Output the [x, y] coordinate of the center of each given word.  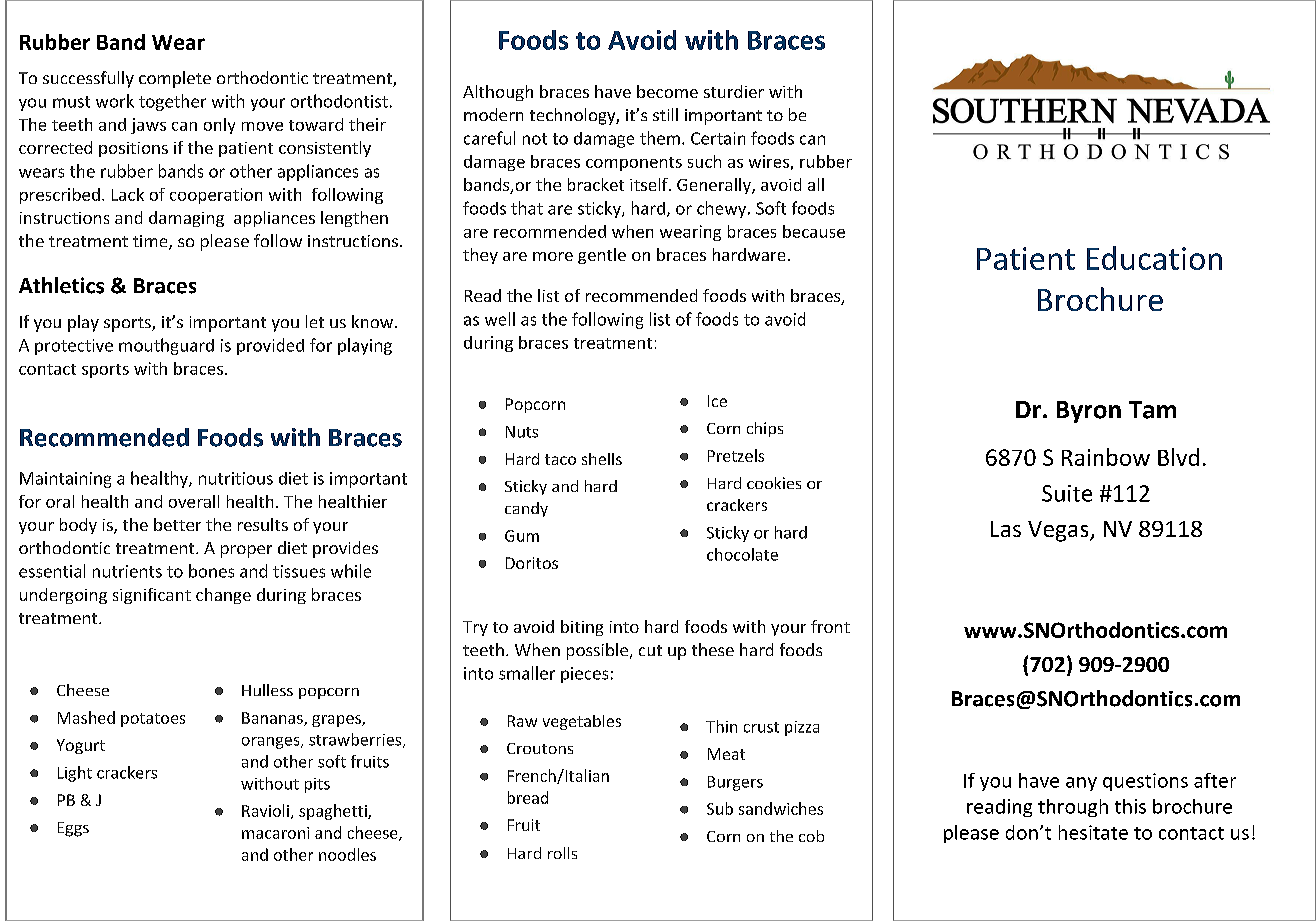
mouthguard [166, 346]
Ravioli [265, 810]
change [223, 596]
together [172, 102]
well [500, 319]
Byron [1089, 412]
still [665, 114]
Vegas [1059, 531]
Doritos [532, 563]
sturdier [734, 91]
